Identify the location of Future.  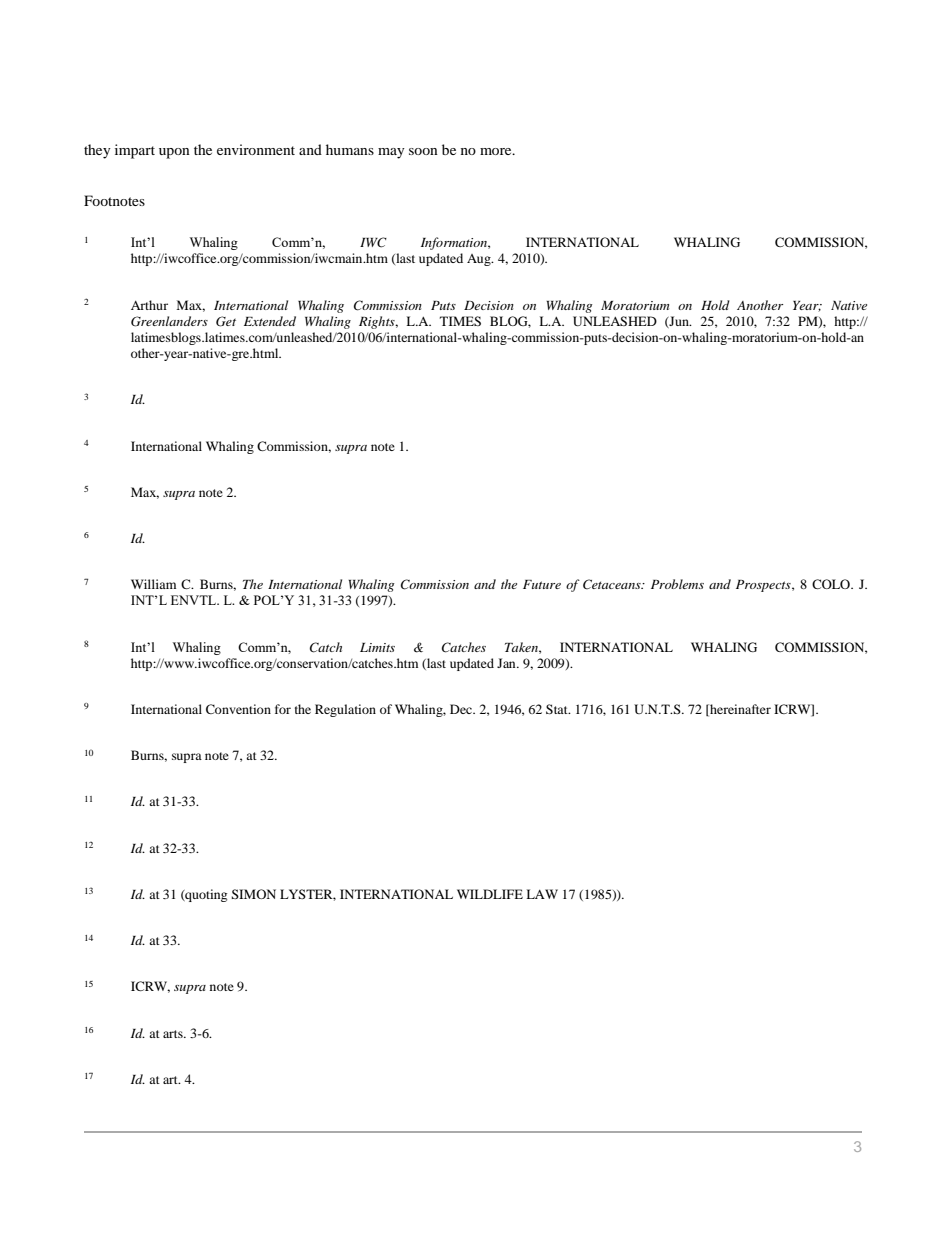
(542, 584).
